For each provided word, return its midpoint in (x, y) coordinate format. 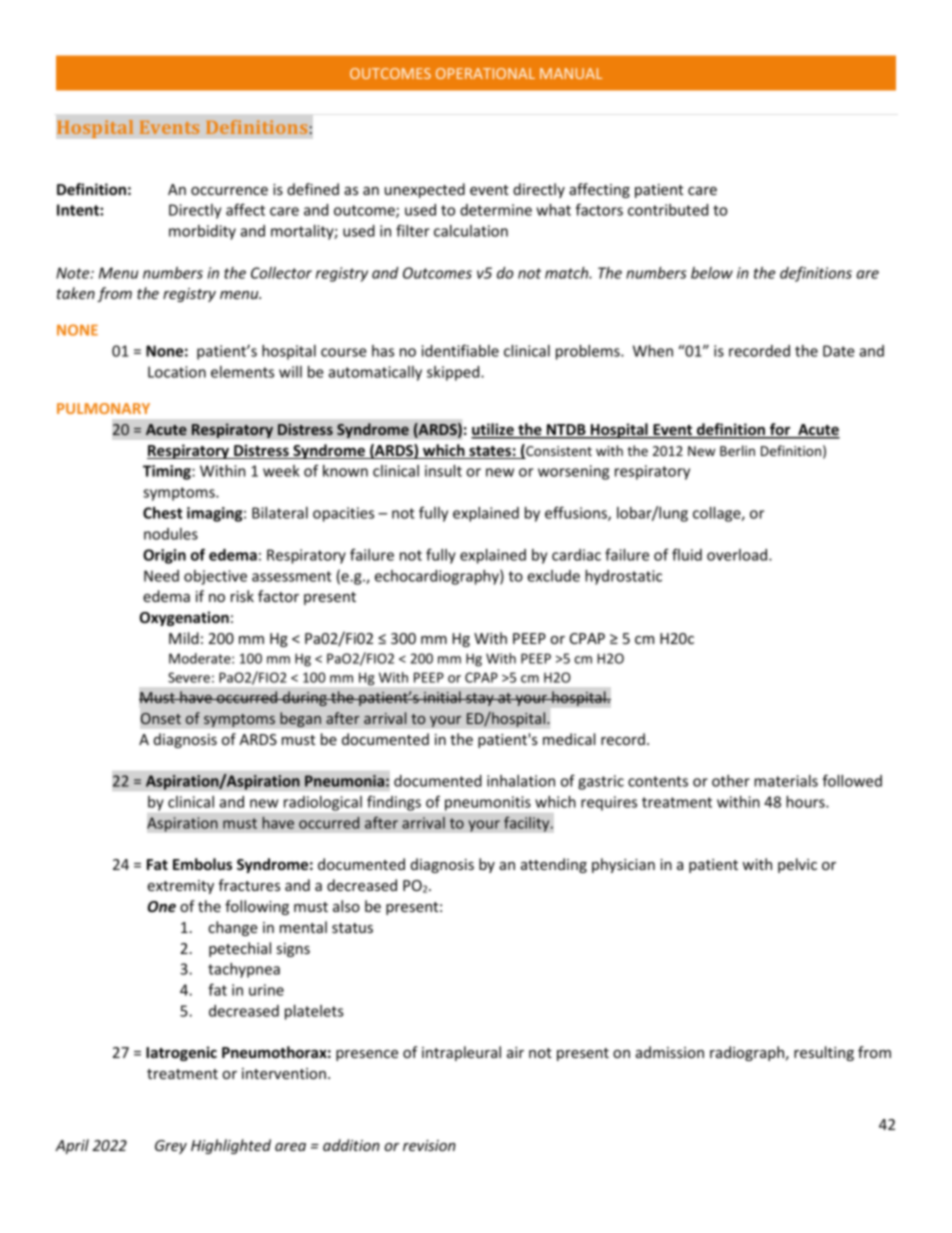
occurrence (229, 191)
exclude (553, 576)
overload (738, 555)
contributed (668, 210)
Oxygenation (184, 618)
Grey (171, 1147)
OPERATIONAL (485, 73)
